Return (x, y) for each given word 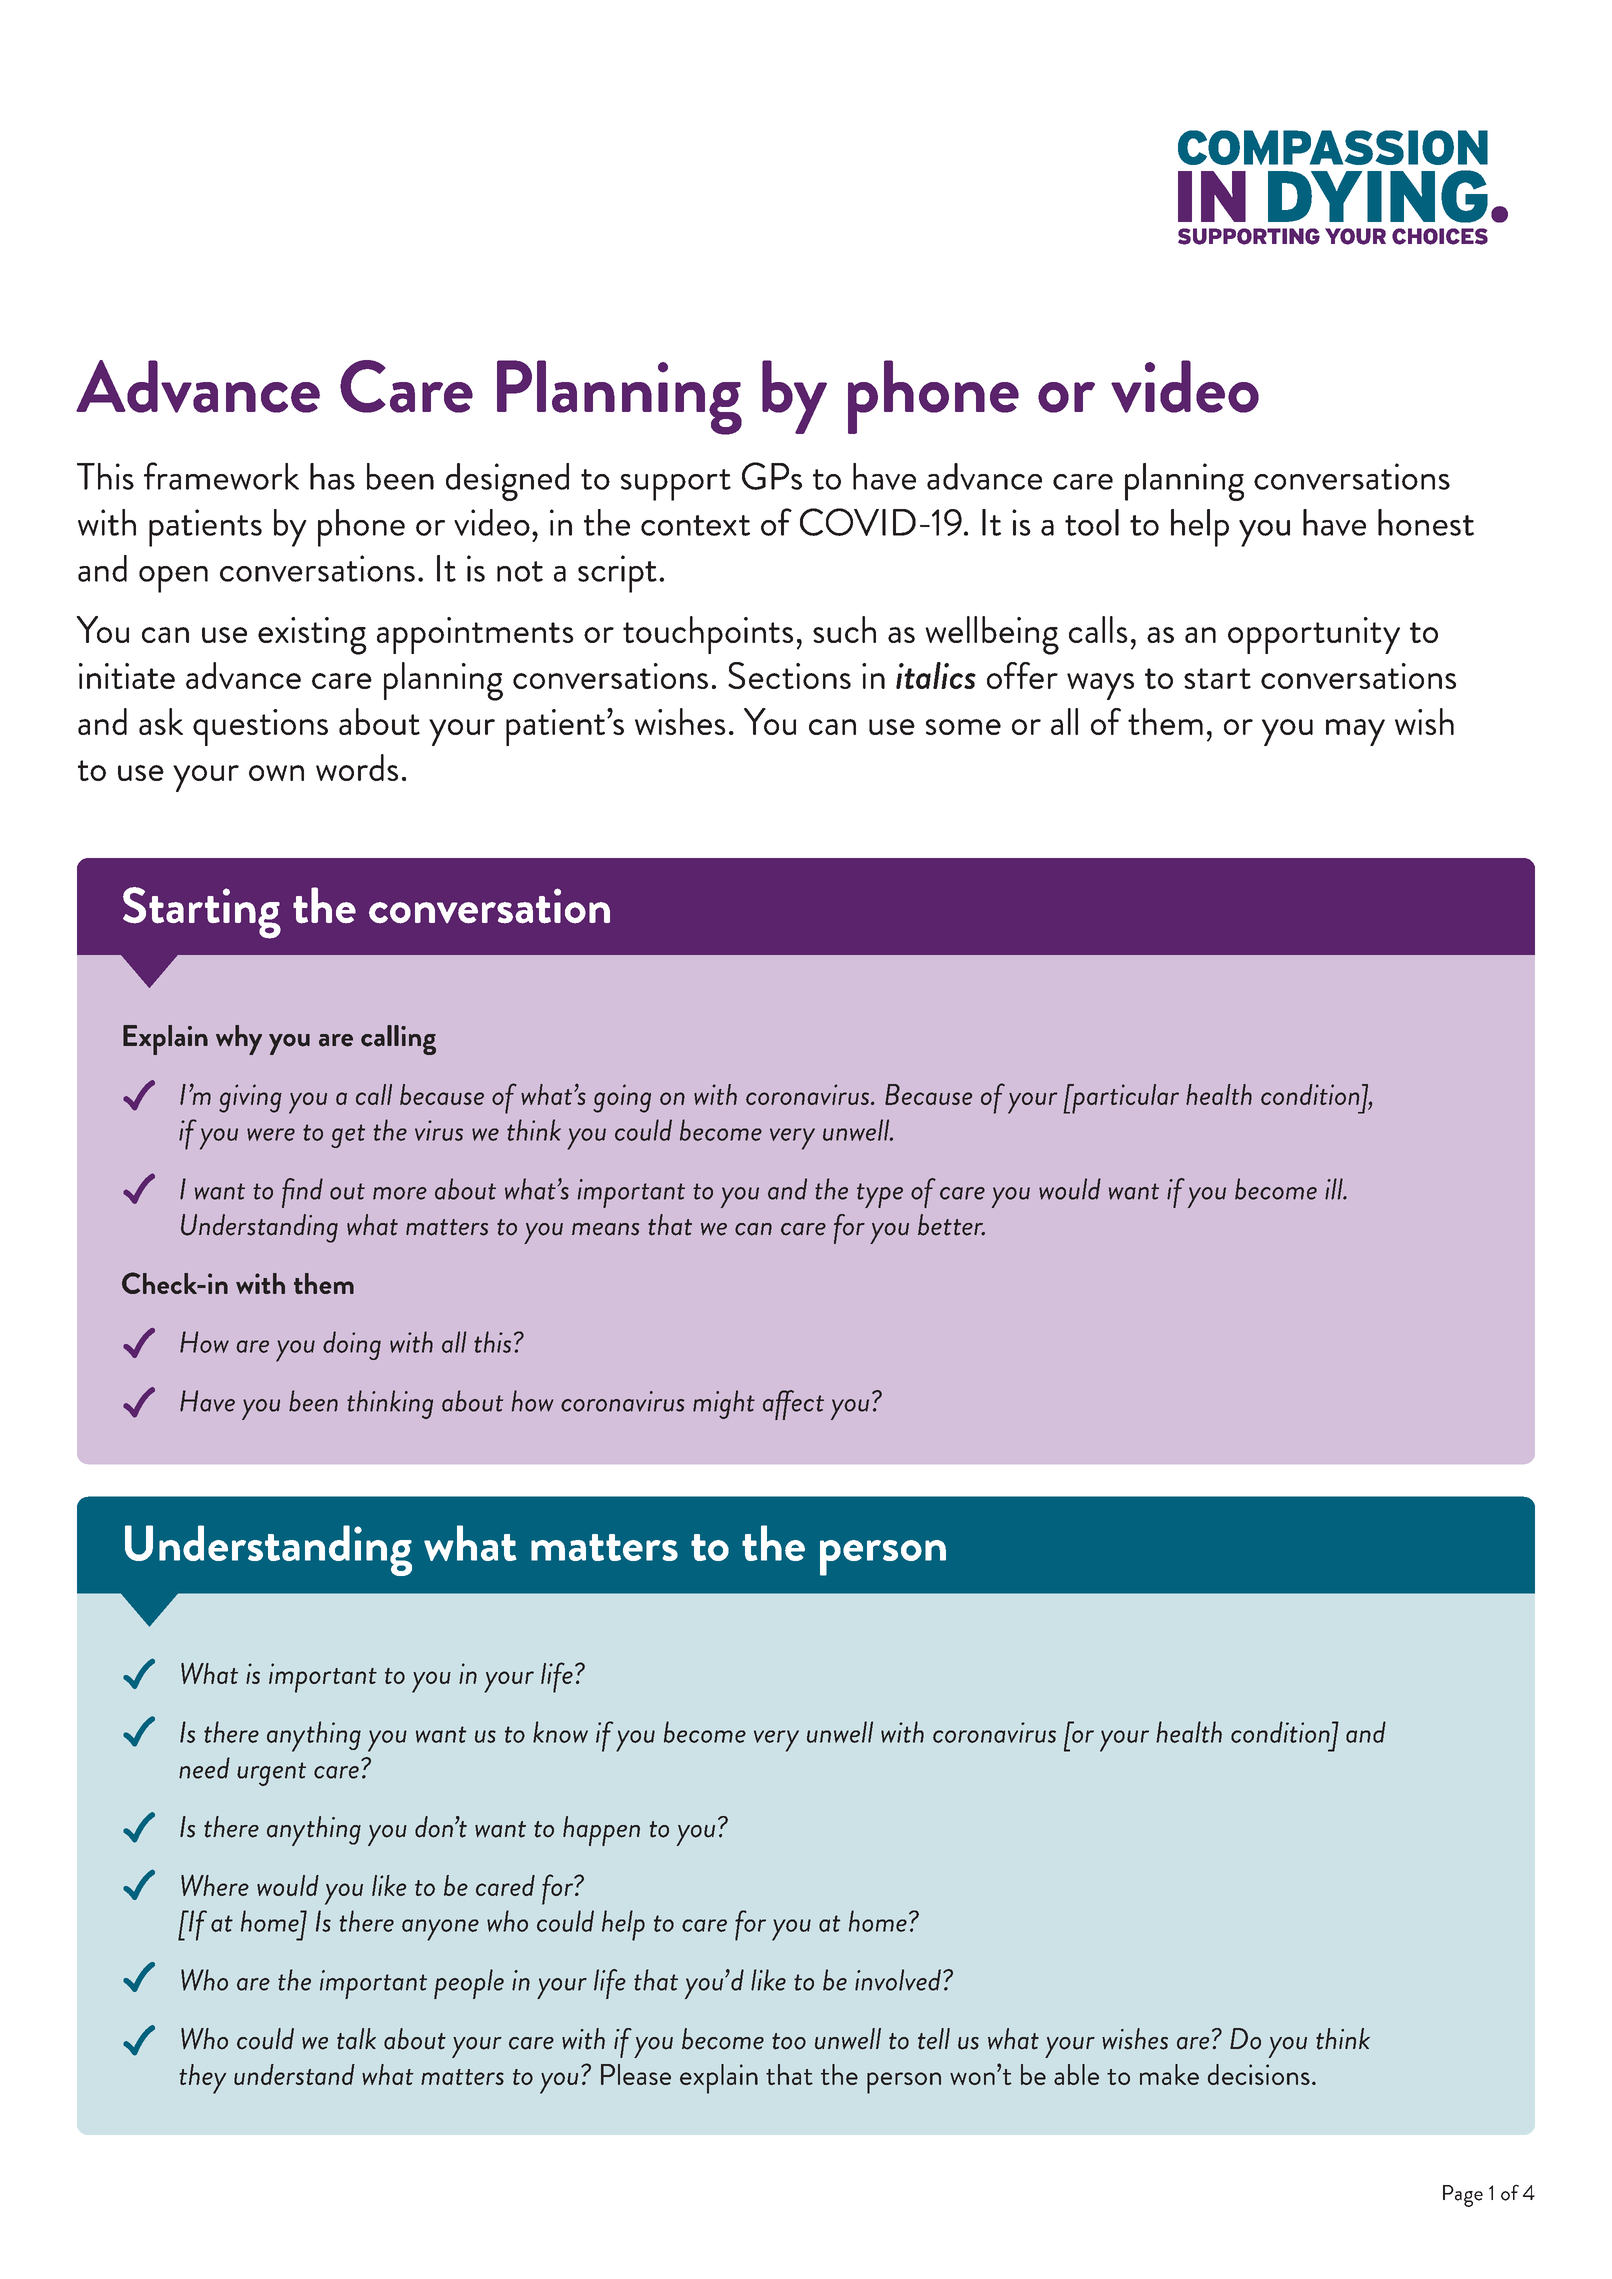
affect (793, 1405)
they (203, 2079)
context (695, 525)
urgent (271, 1774)
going (622, 1098)
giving (250, 1098)
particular (1124, 1099)
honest (1426, 522)
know (560, 1732)
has (332, 476)
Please (636, 2074)
